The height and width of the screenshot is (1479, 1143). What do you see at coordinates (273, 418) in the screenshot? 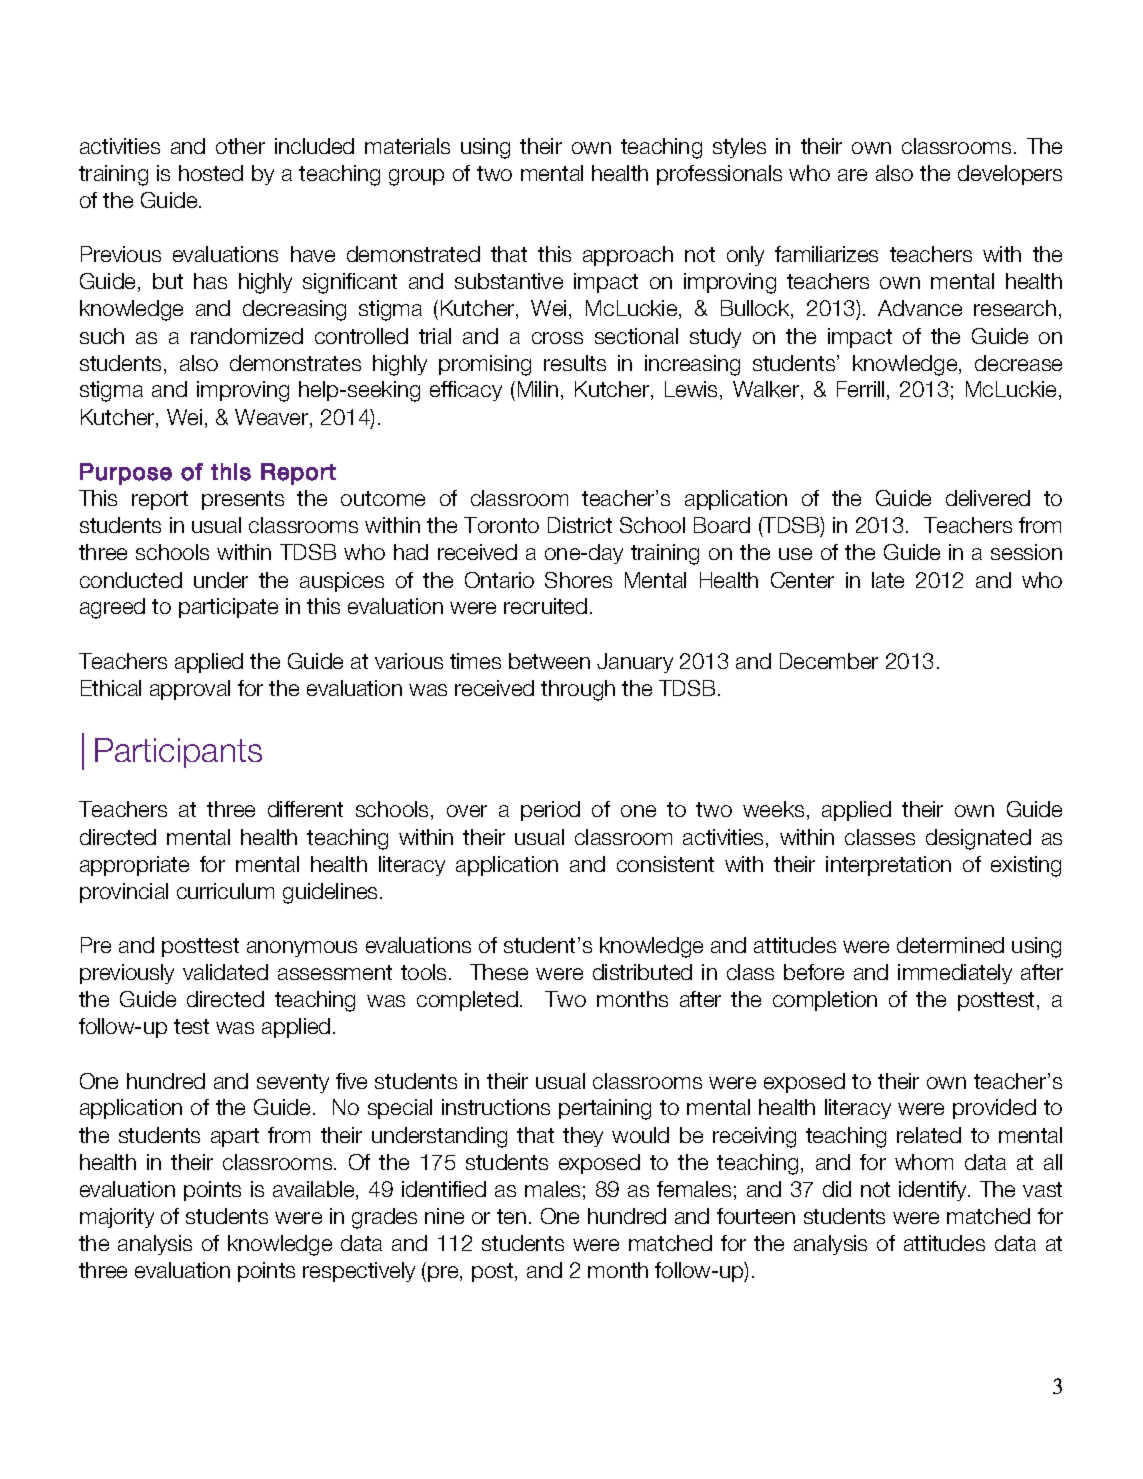
I see `Weaver` at bounding box center [273, 418].
